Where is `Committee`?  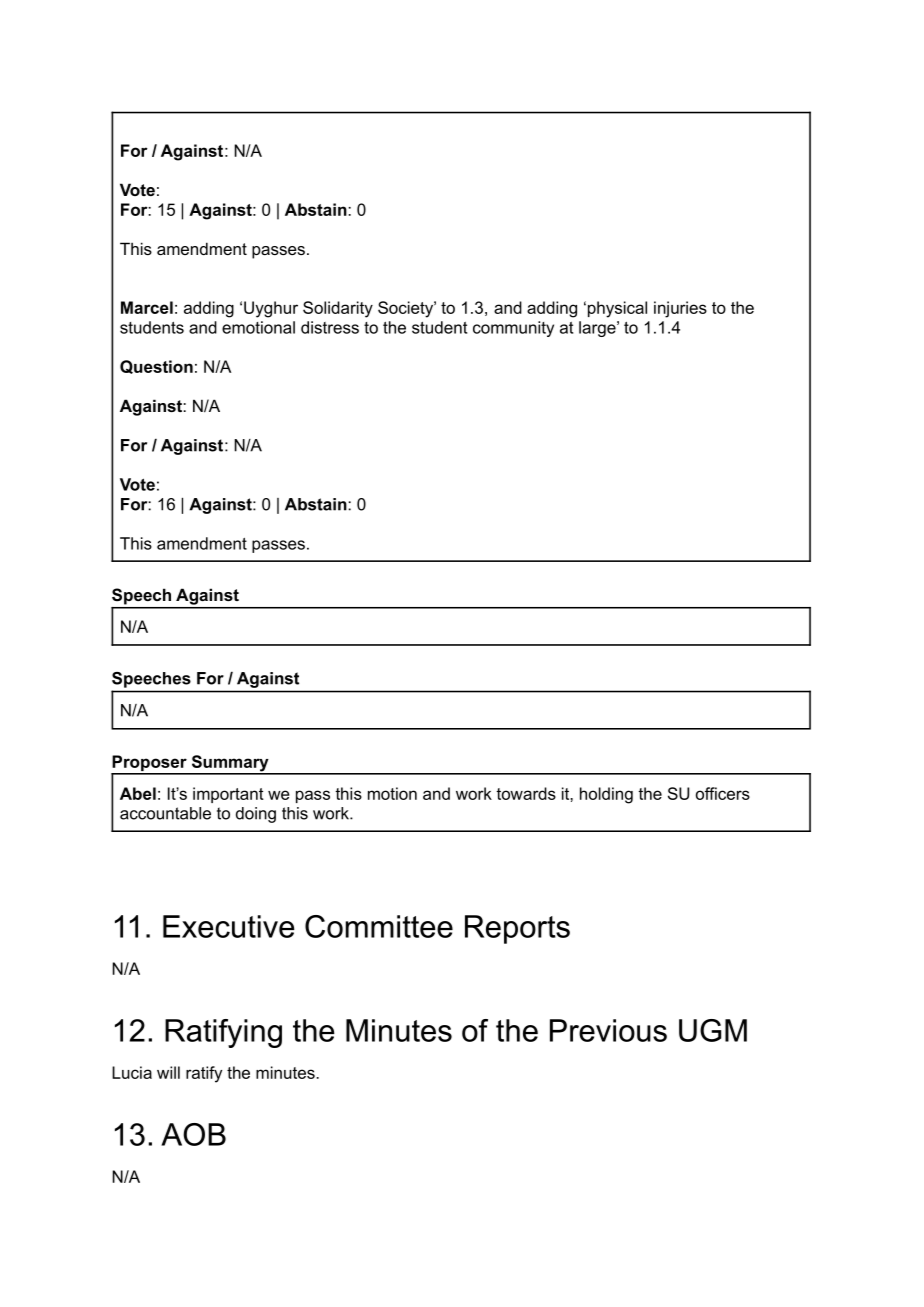
Committee is located at coordinates (379, 926).
